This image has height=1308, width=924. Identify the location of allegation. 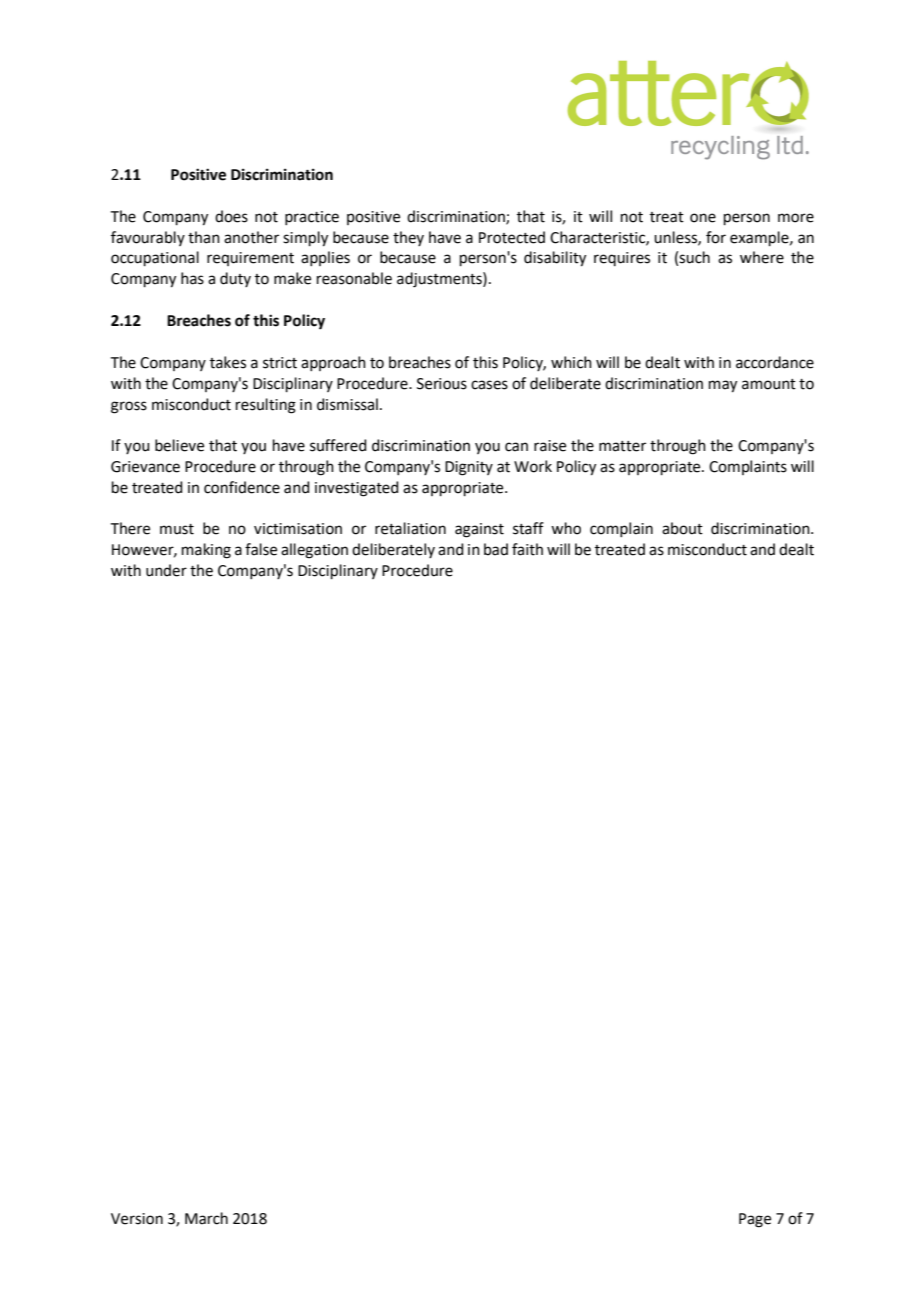
(314, 551).
